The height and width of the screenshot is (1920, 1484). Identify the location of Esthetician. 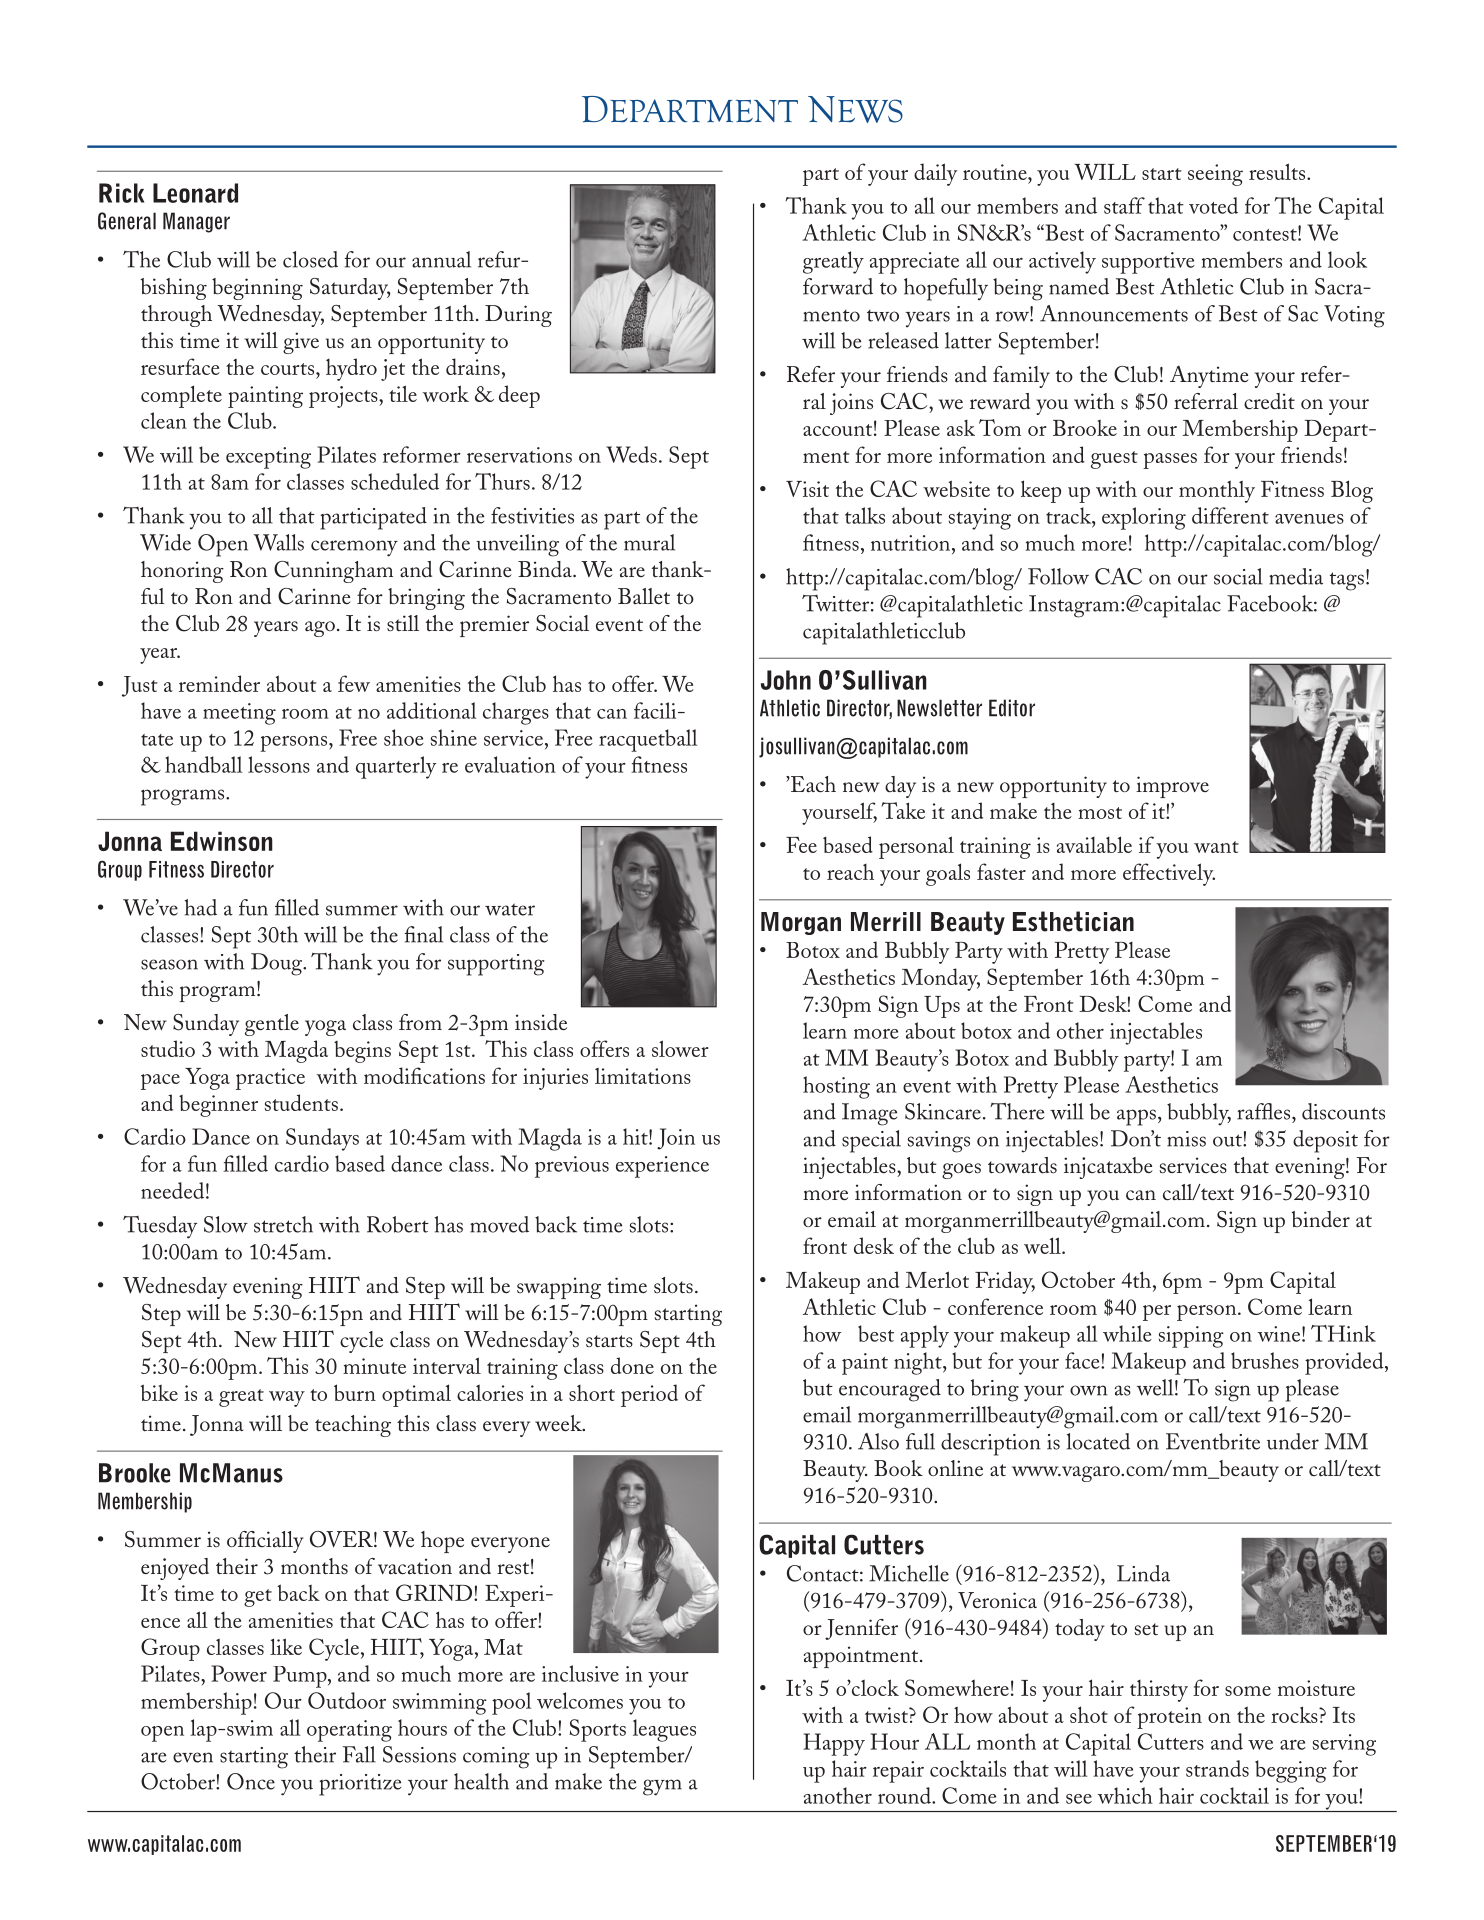
(1073, 921).
